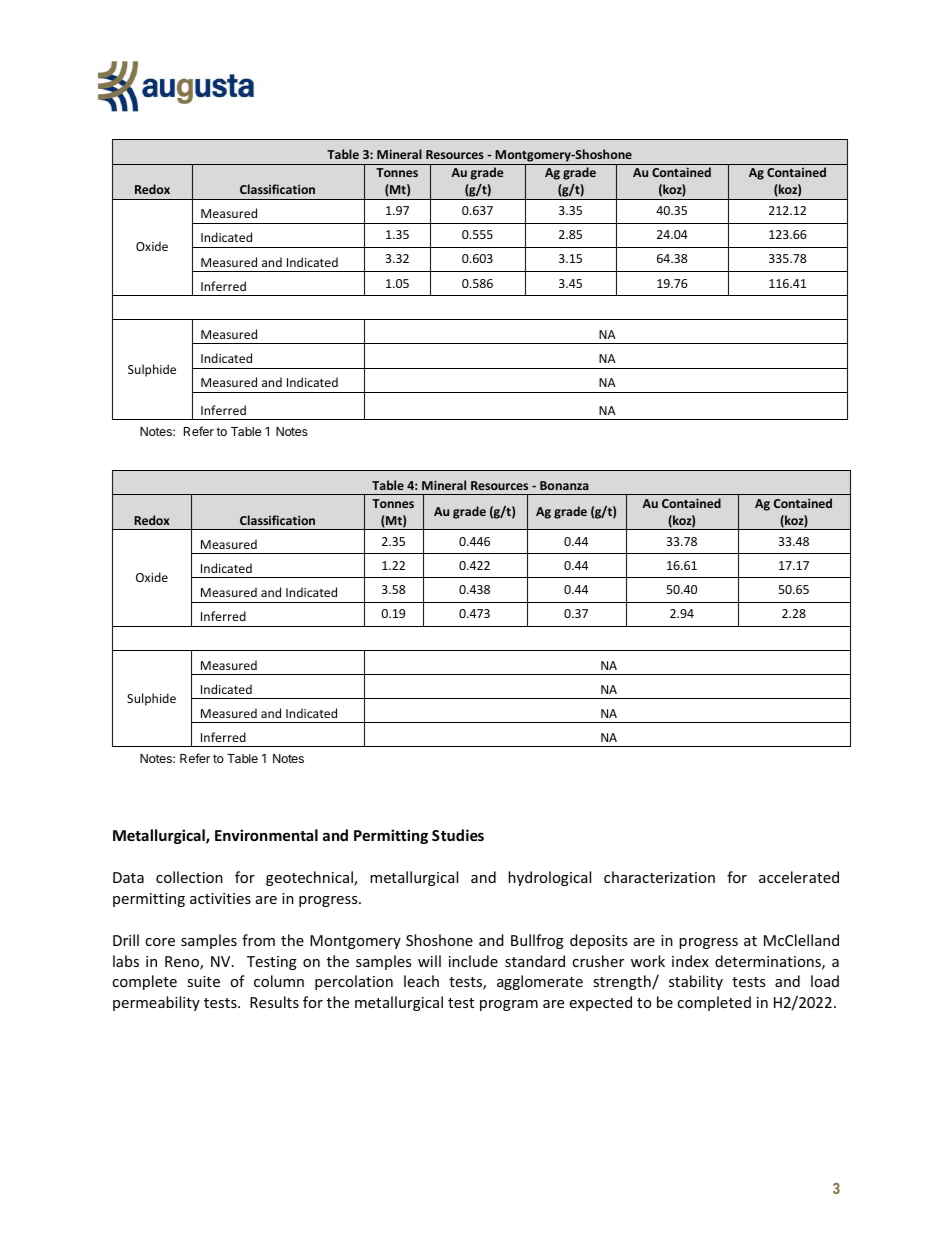 This screenshot has width=952, height=1233. What do you see at coordinates (696, 982) in the screenshot?
I see `stability` at bounding box center [696, 982].
